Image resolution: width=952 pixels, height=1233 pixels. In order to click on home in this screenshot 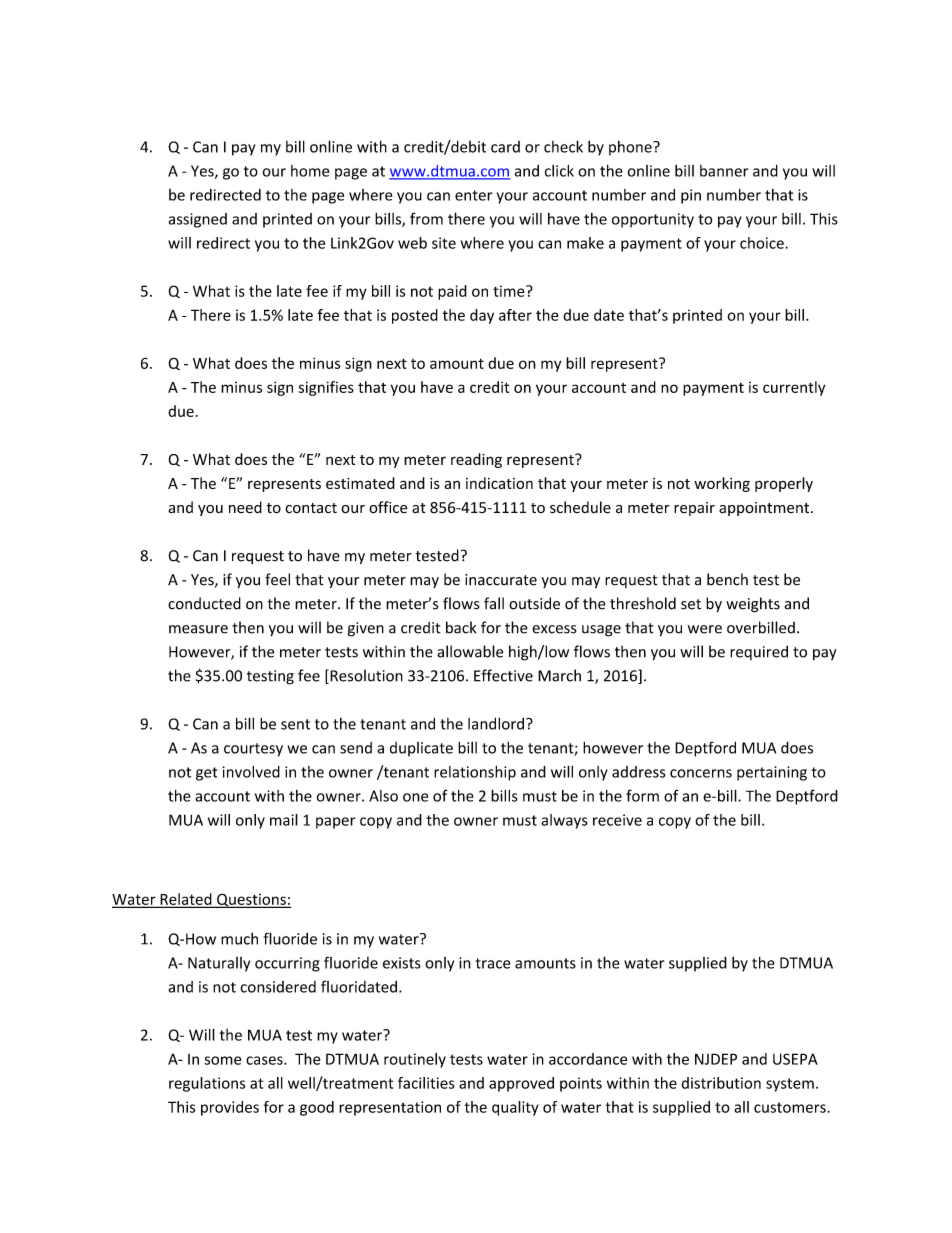, I will do `click(310, 171)`.
